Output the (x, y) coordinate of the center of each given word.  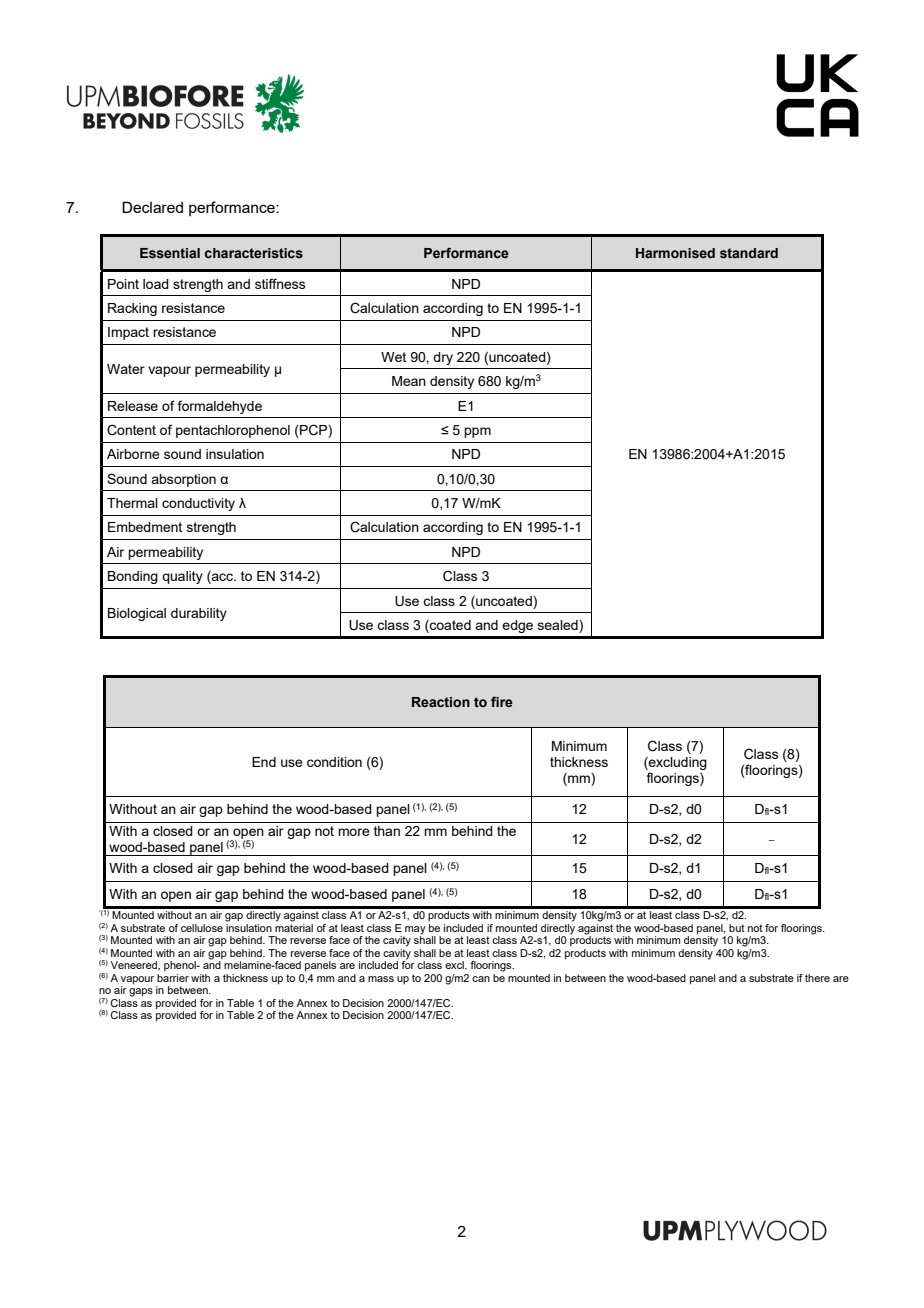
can (481, 979)
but (737, 928)
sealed (559, 626)
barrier (173, 978)
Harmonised (675, 253)
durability (199, 614)
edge (517, 626)
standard (749, 253)
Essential (170, 253)
